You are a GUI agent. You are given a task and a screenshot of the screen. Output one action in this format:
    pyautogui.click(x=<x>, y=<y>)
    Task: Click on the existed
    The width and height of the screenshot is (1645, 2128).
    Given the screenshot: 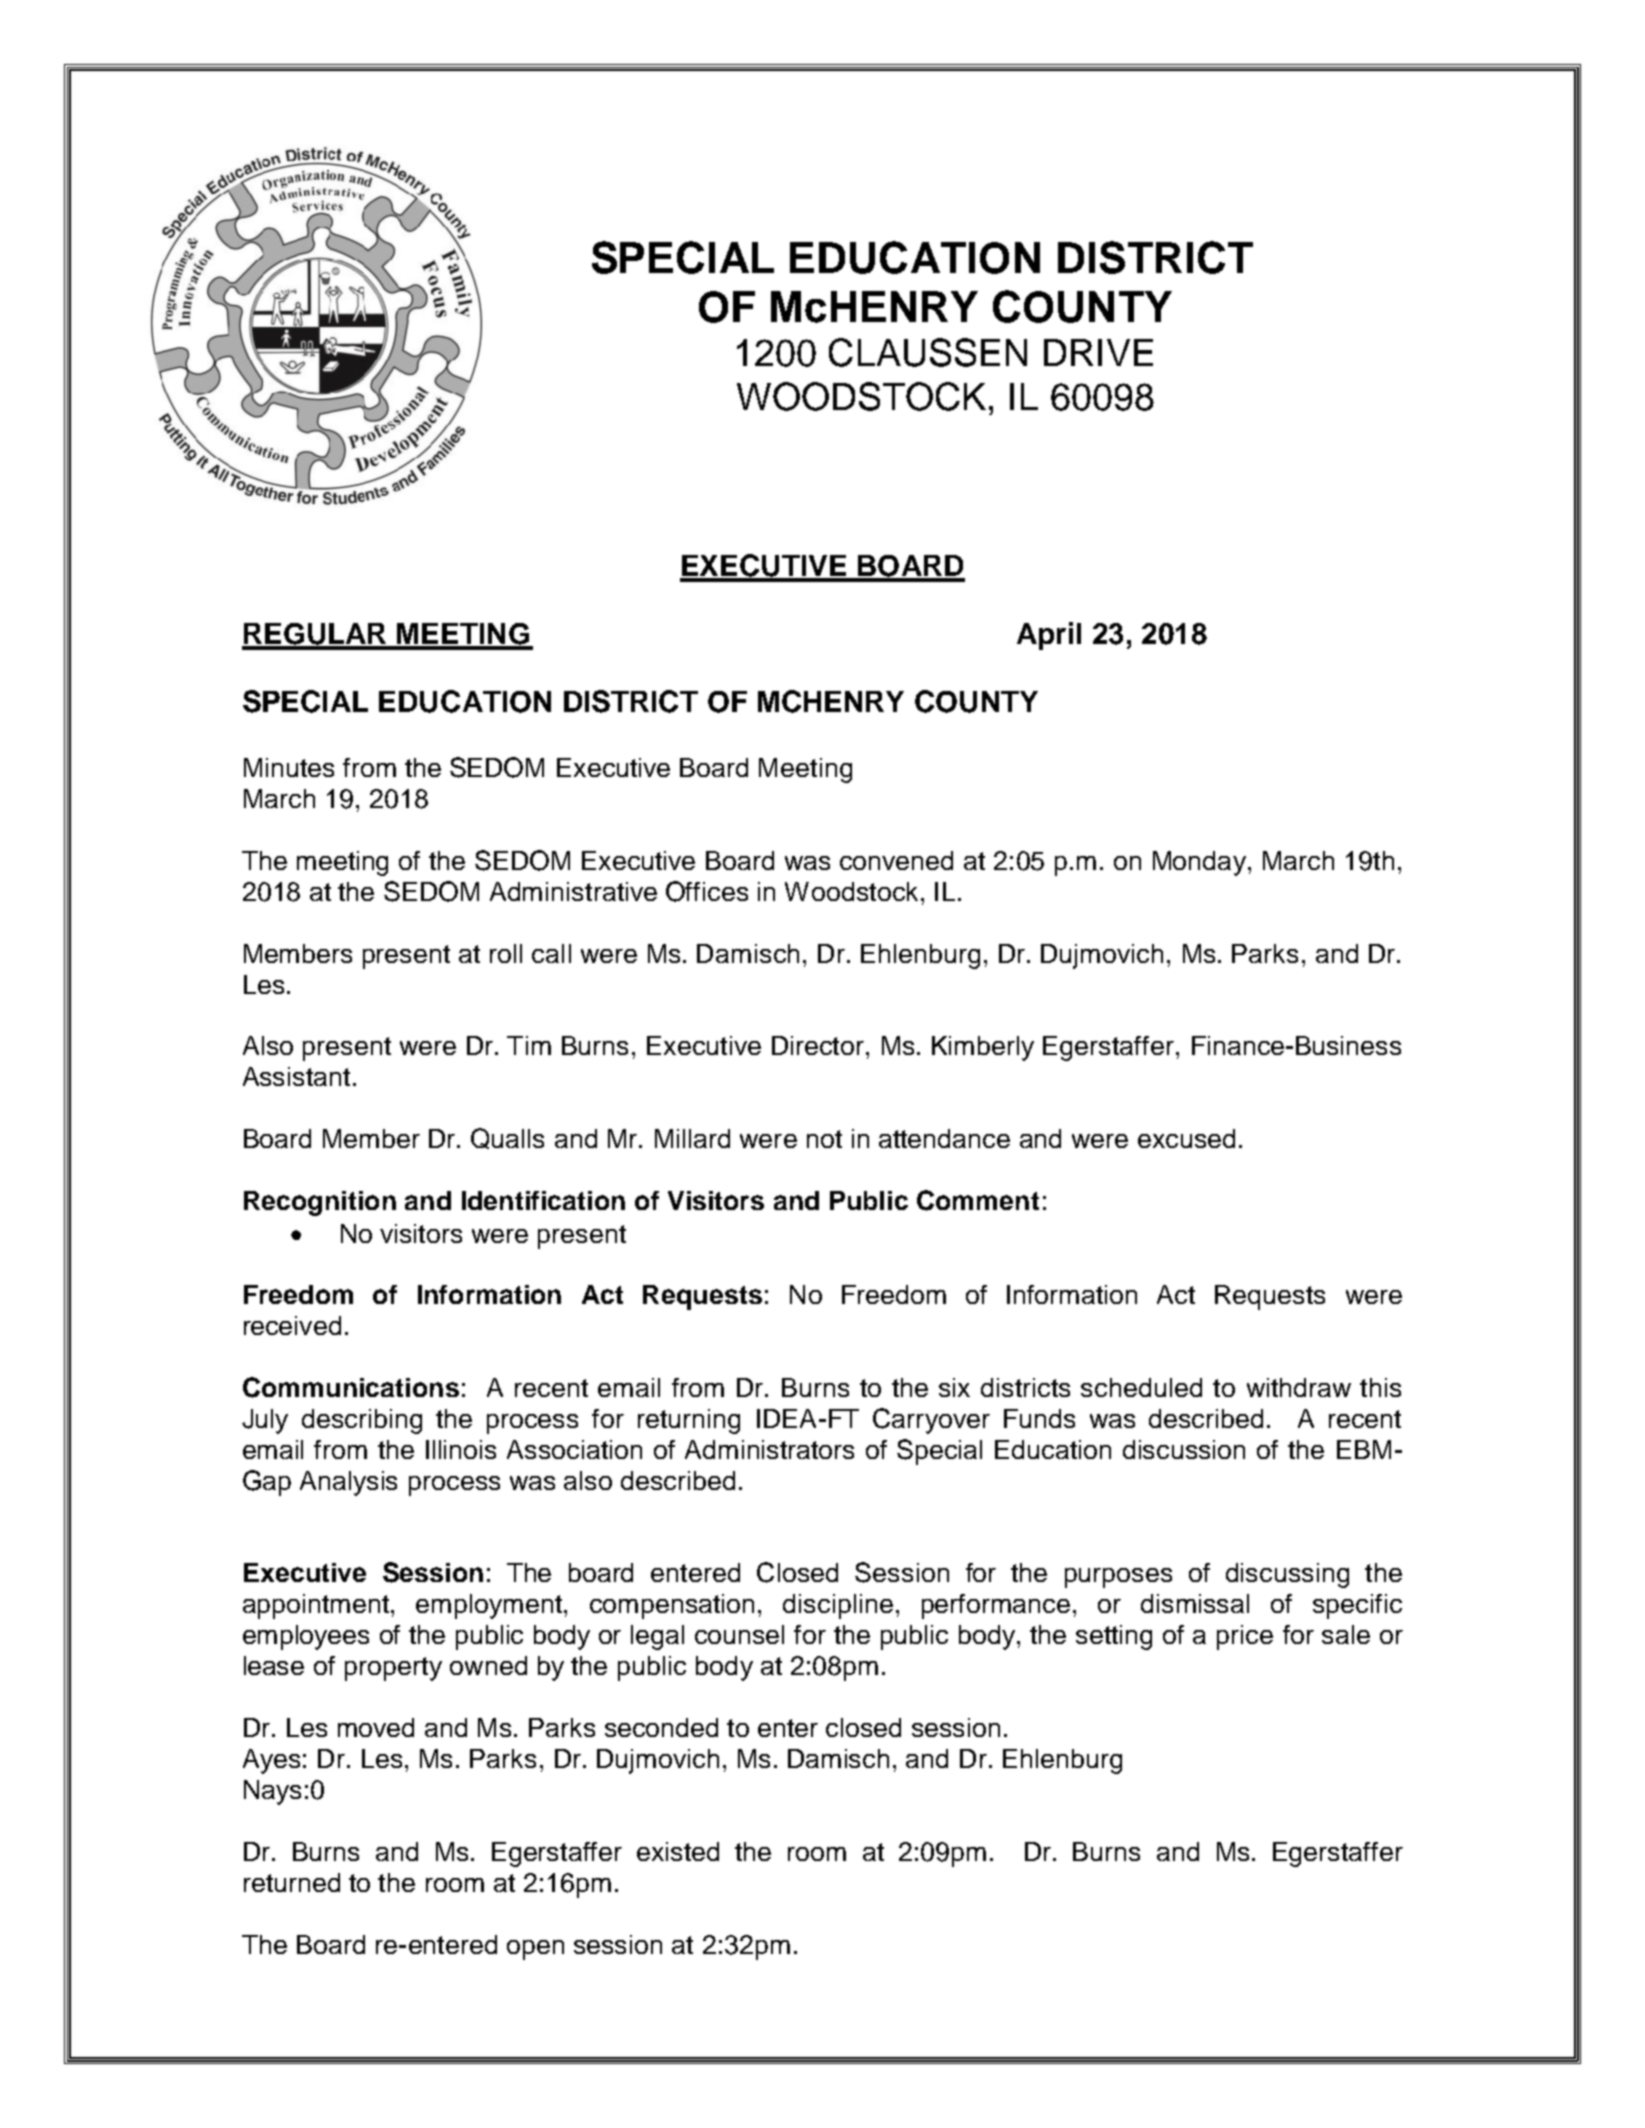 What is the action you would take?
    pyautogui.click(x=678, y=1851)
